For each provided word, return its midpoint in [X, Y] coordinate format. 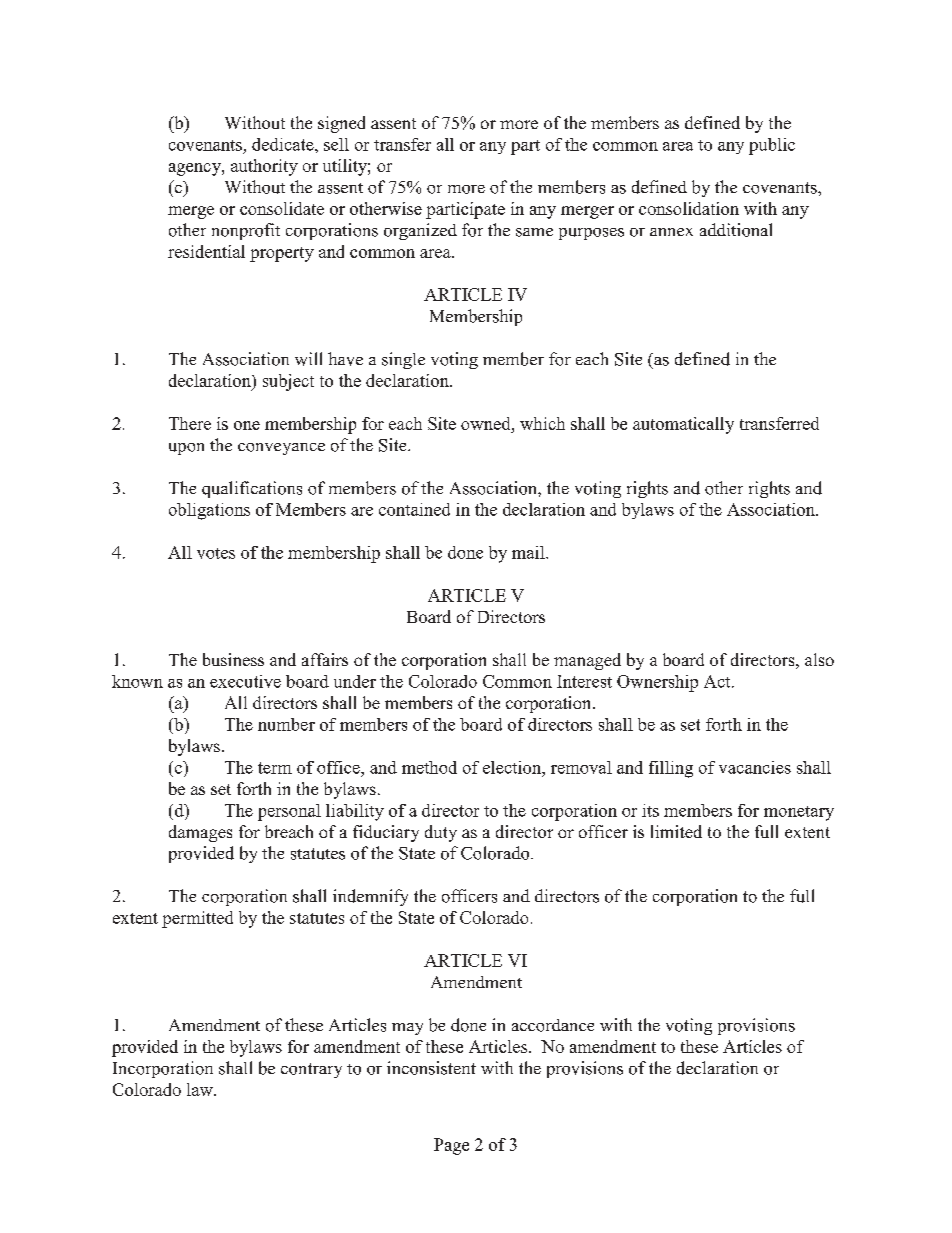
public [772, 146]
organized [420, 231]
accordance [553, 1025]
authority [264, 167]
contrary [311, 1070]
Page [451, 1146]
